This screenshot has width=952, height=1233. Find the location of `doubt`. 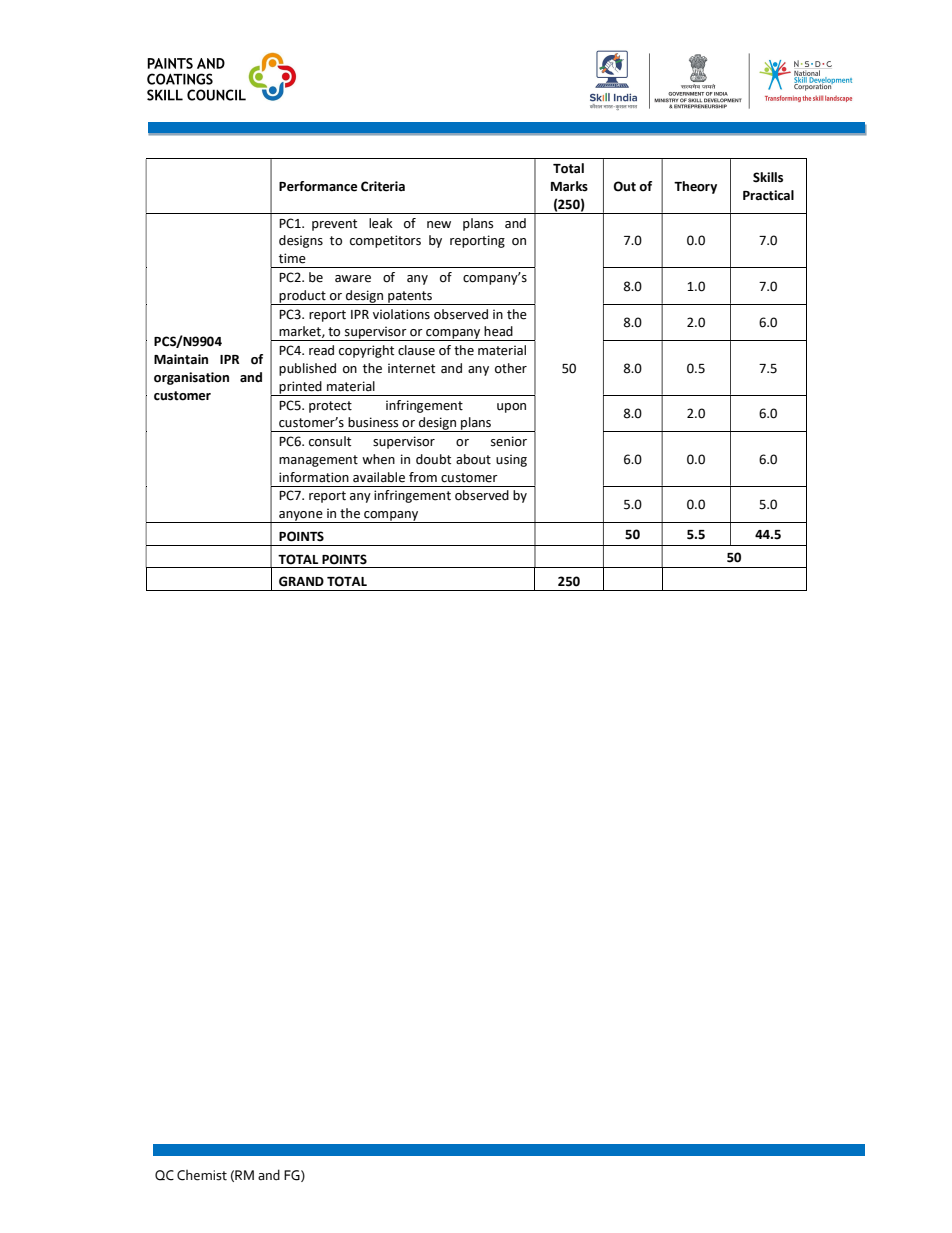

doubt is located at coordinates (433, 459).
